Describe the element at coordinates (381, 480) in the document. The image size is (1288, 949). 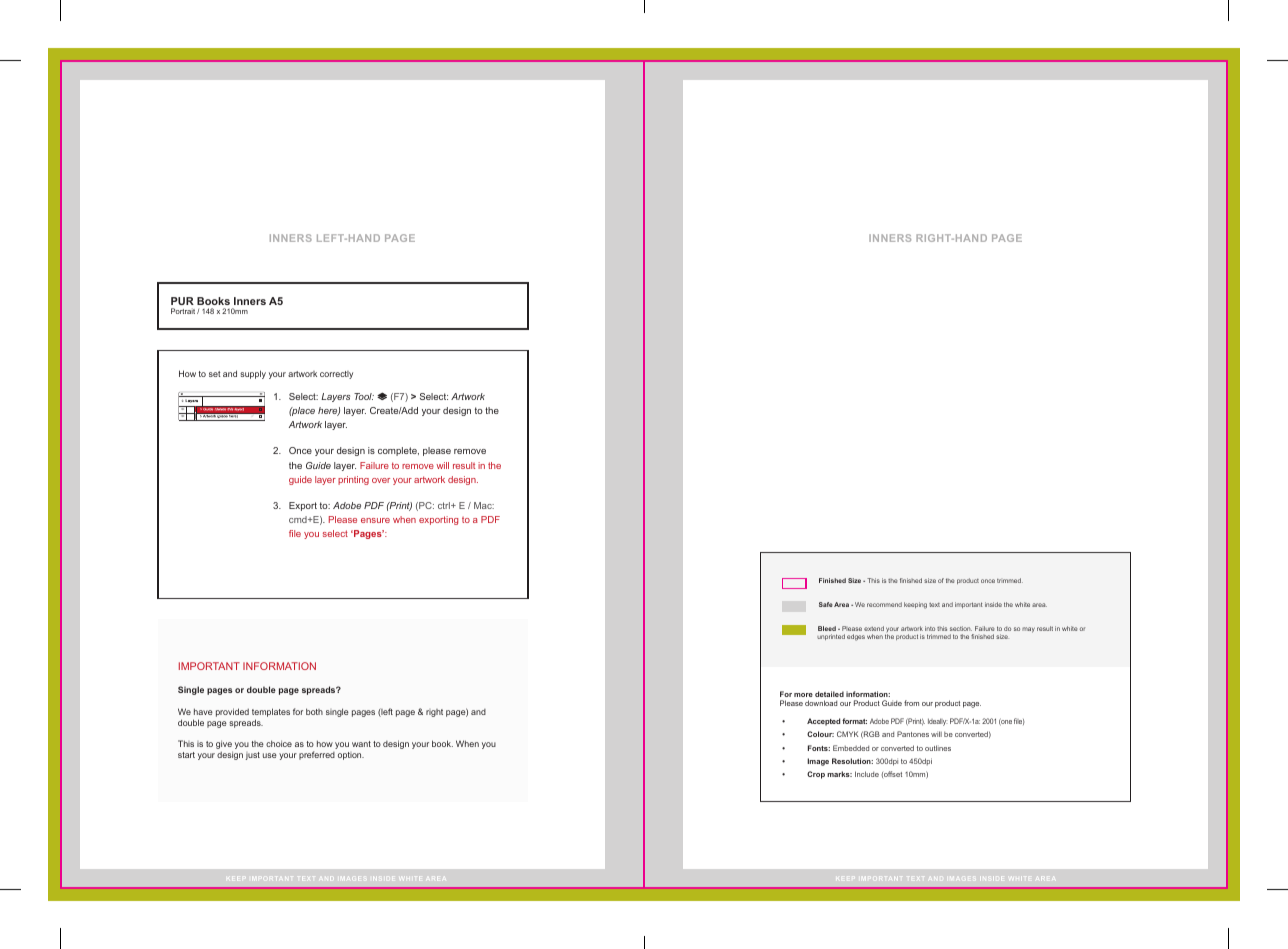
I see `over` at that location.
